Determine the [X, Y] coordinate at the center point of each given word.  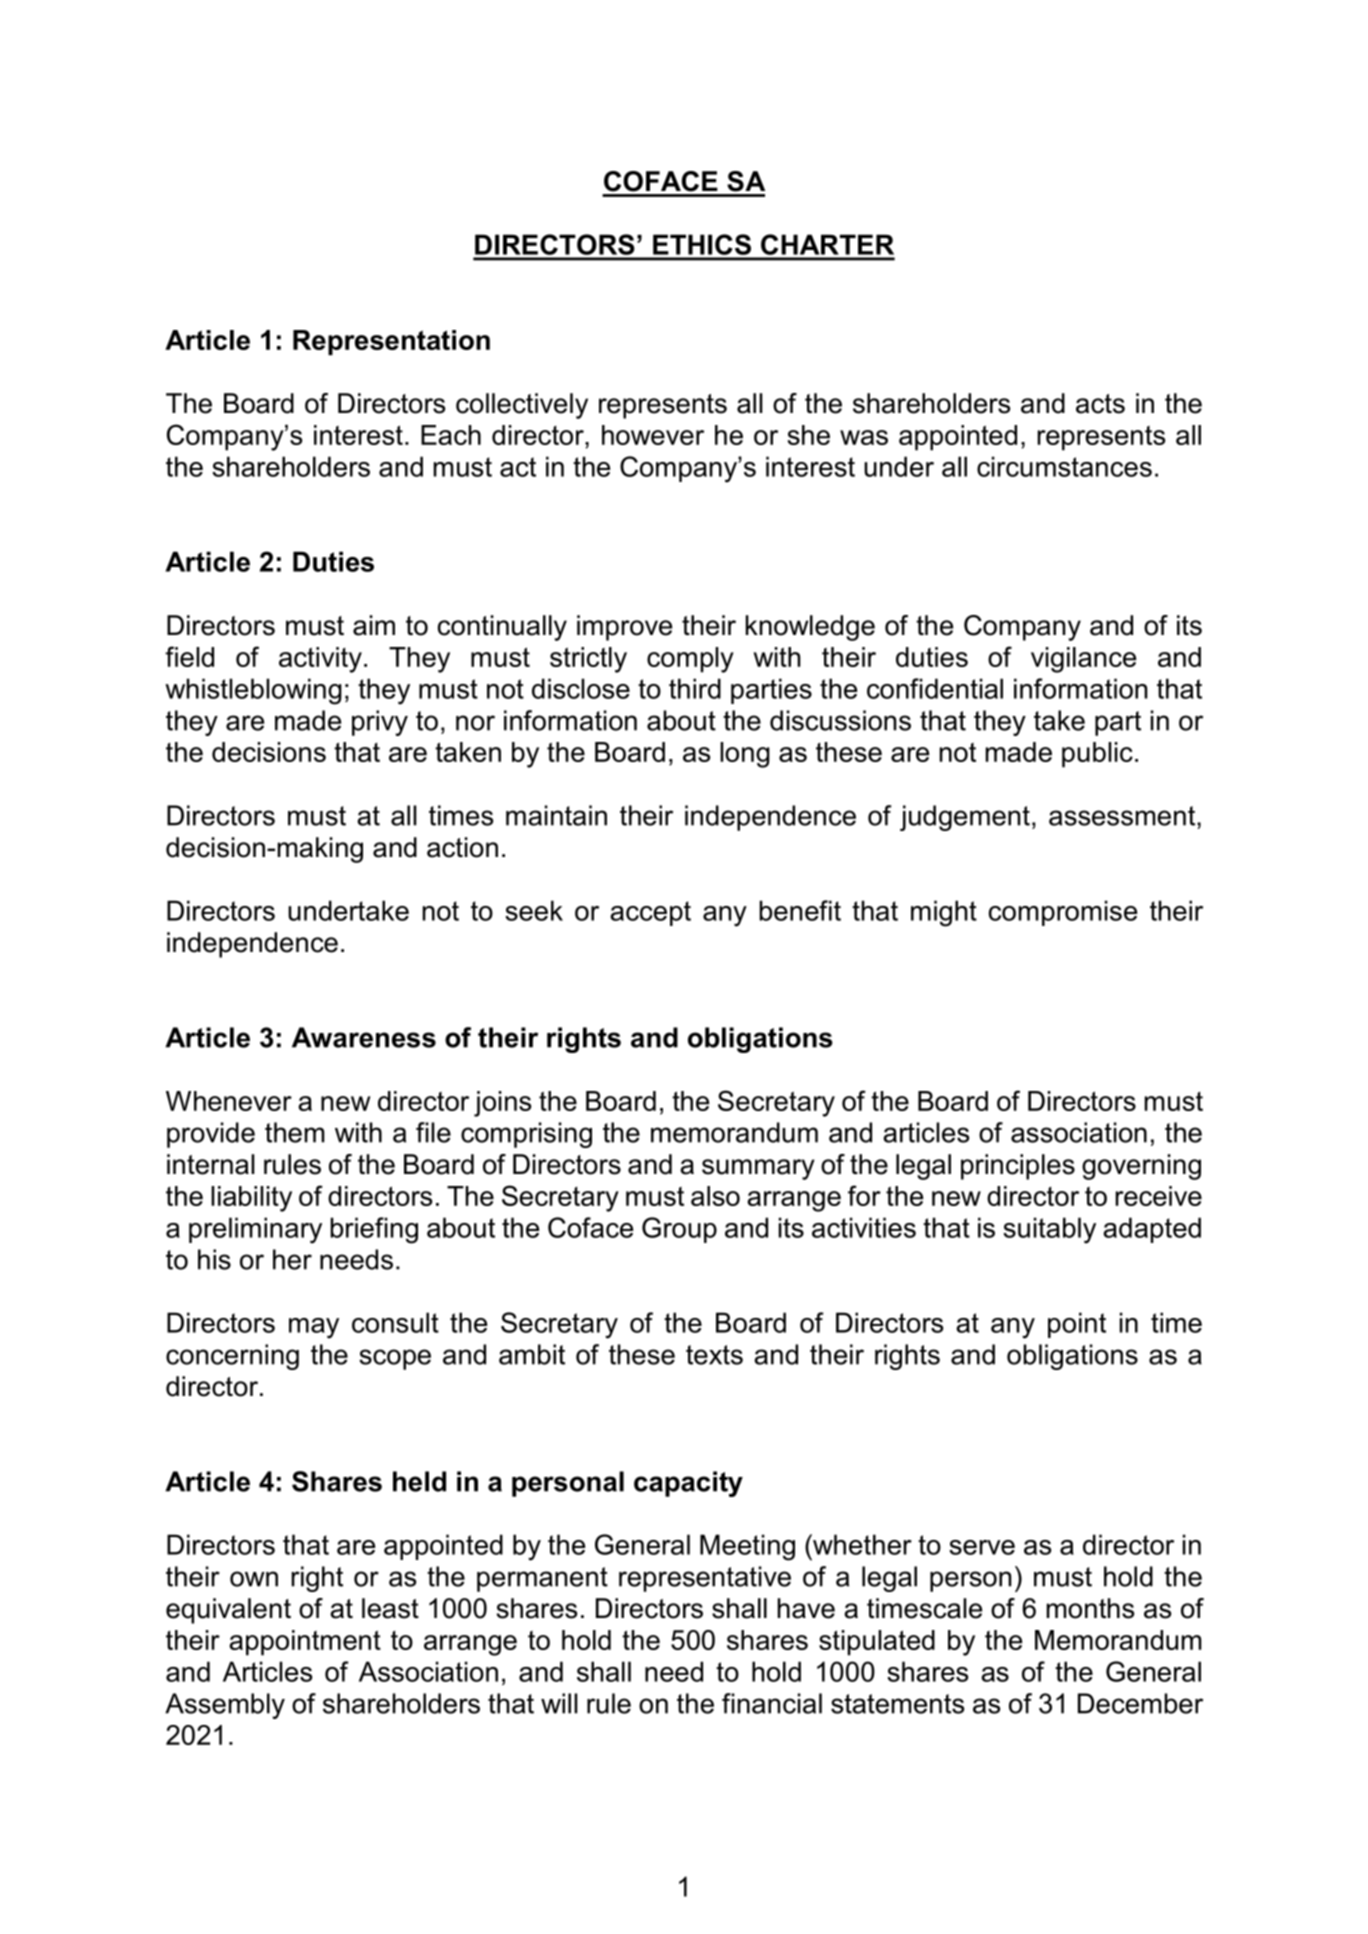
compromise [1063, 913]
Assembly [225, 1706]
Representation [391, 342]
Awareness [364, 1037]
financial [772, 1703]
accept [650, 913]
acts [1100, 404]
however [653, 435]
